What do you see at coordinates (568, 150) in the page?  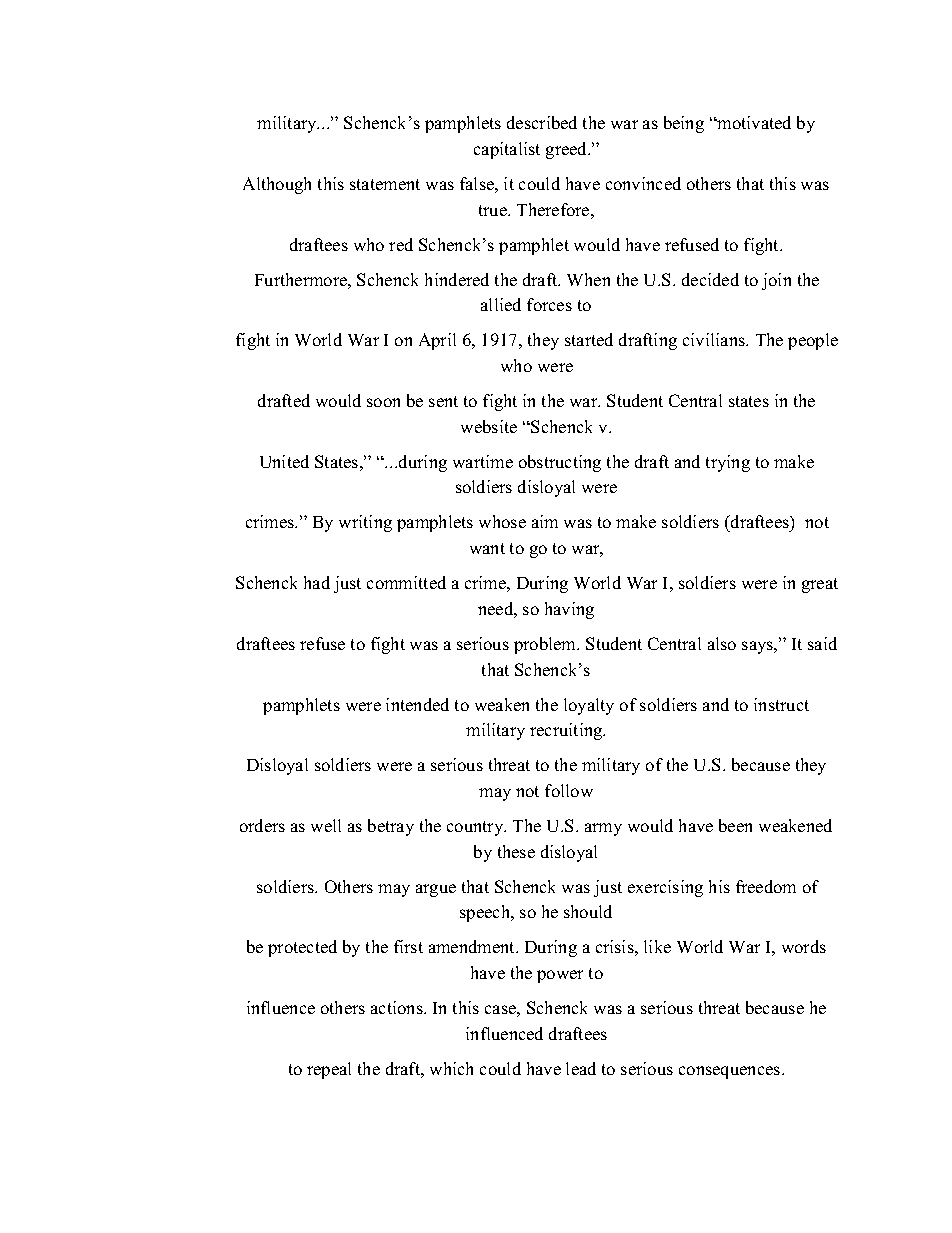 I see `greed` at bounding box center [568, 150].
